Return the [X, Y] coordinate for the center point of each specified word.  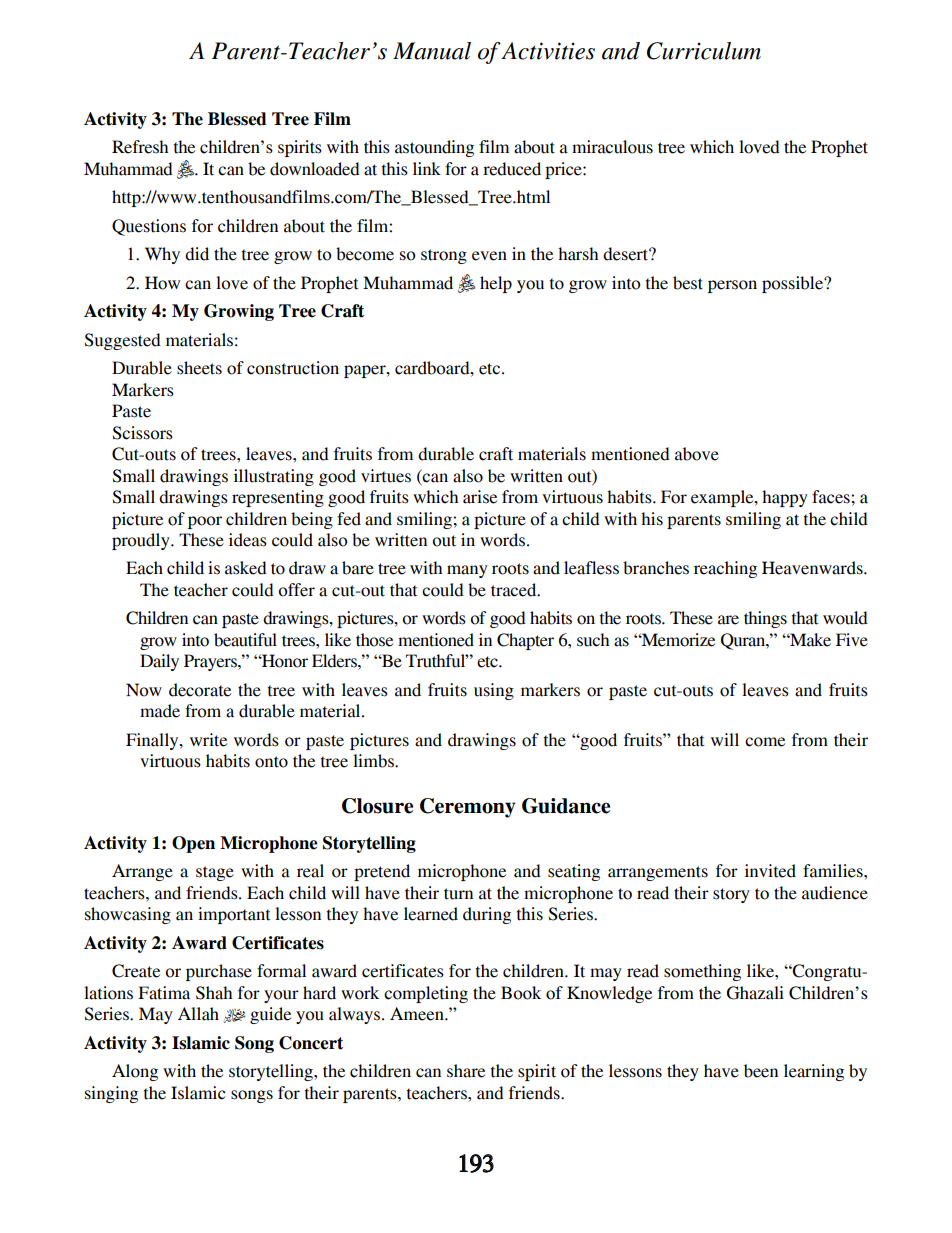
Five [852, 640]
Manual [432, 51]
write [208, 740]
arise [480, 497]
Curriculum [704, 51]
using [494, 691]
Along [135, 1072]
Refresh [140, 147]
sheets [199, 368]
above [697, 454]
